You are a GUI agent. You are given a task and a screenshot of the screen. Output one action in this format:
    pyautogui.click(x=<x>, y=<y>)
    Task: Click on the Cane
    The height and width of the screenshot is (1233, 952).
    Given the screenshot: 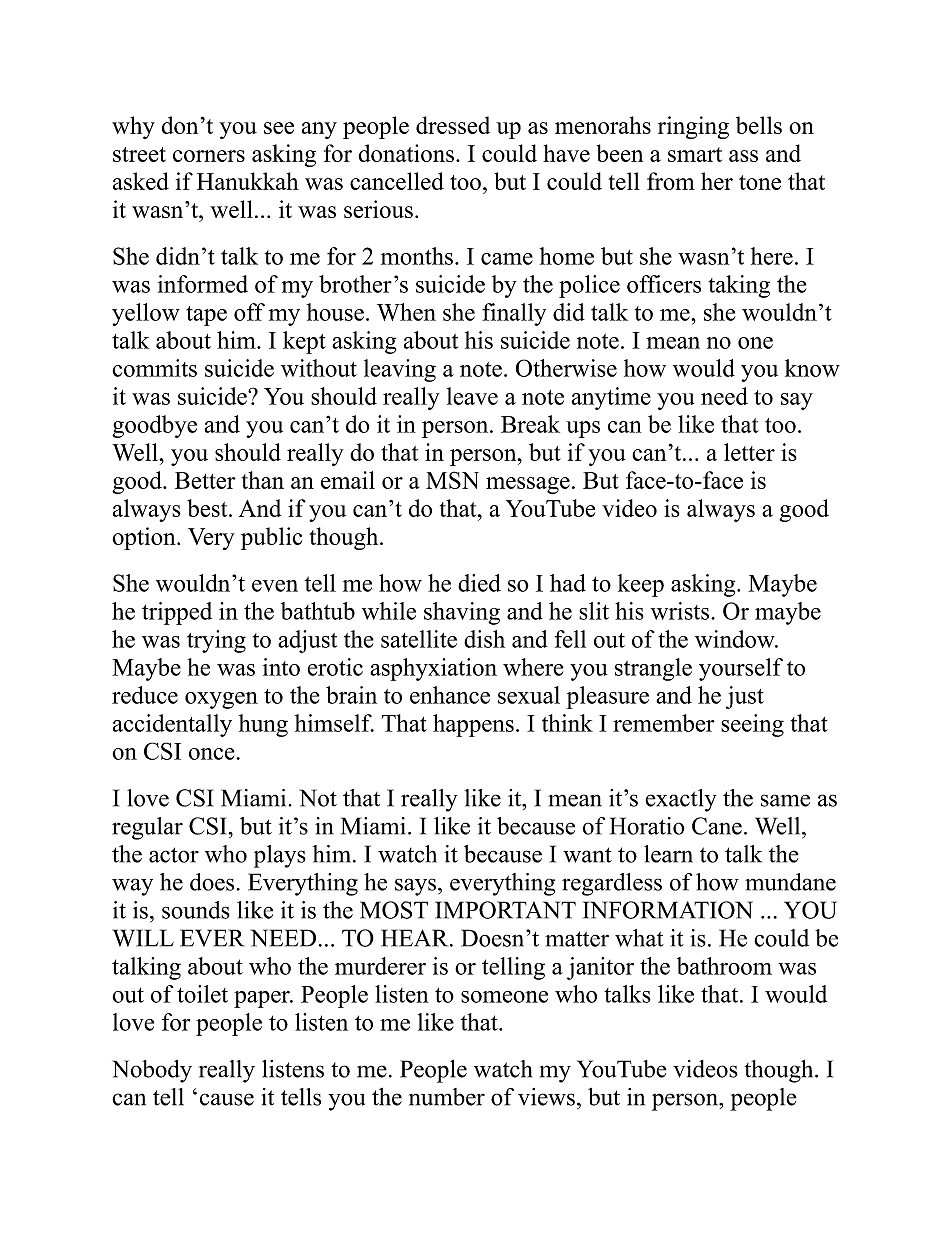 What is the action you would take?
    pyautogui.click(x=717, y=826)
